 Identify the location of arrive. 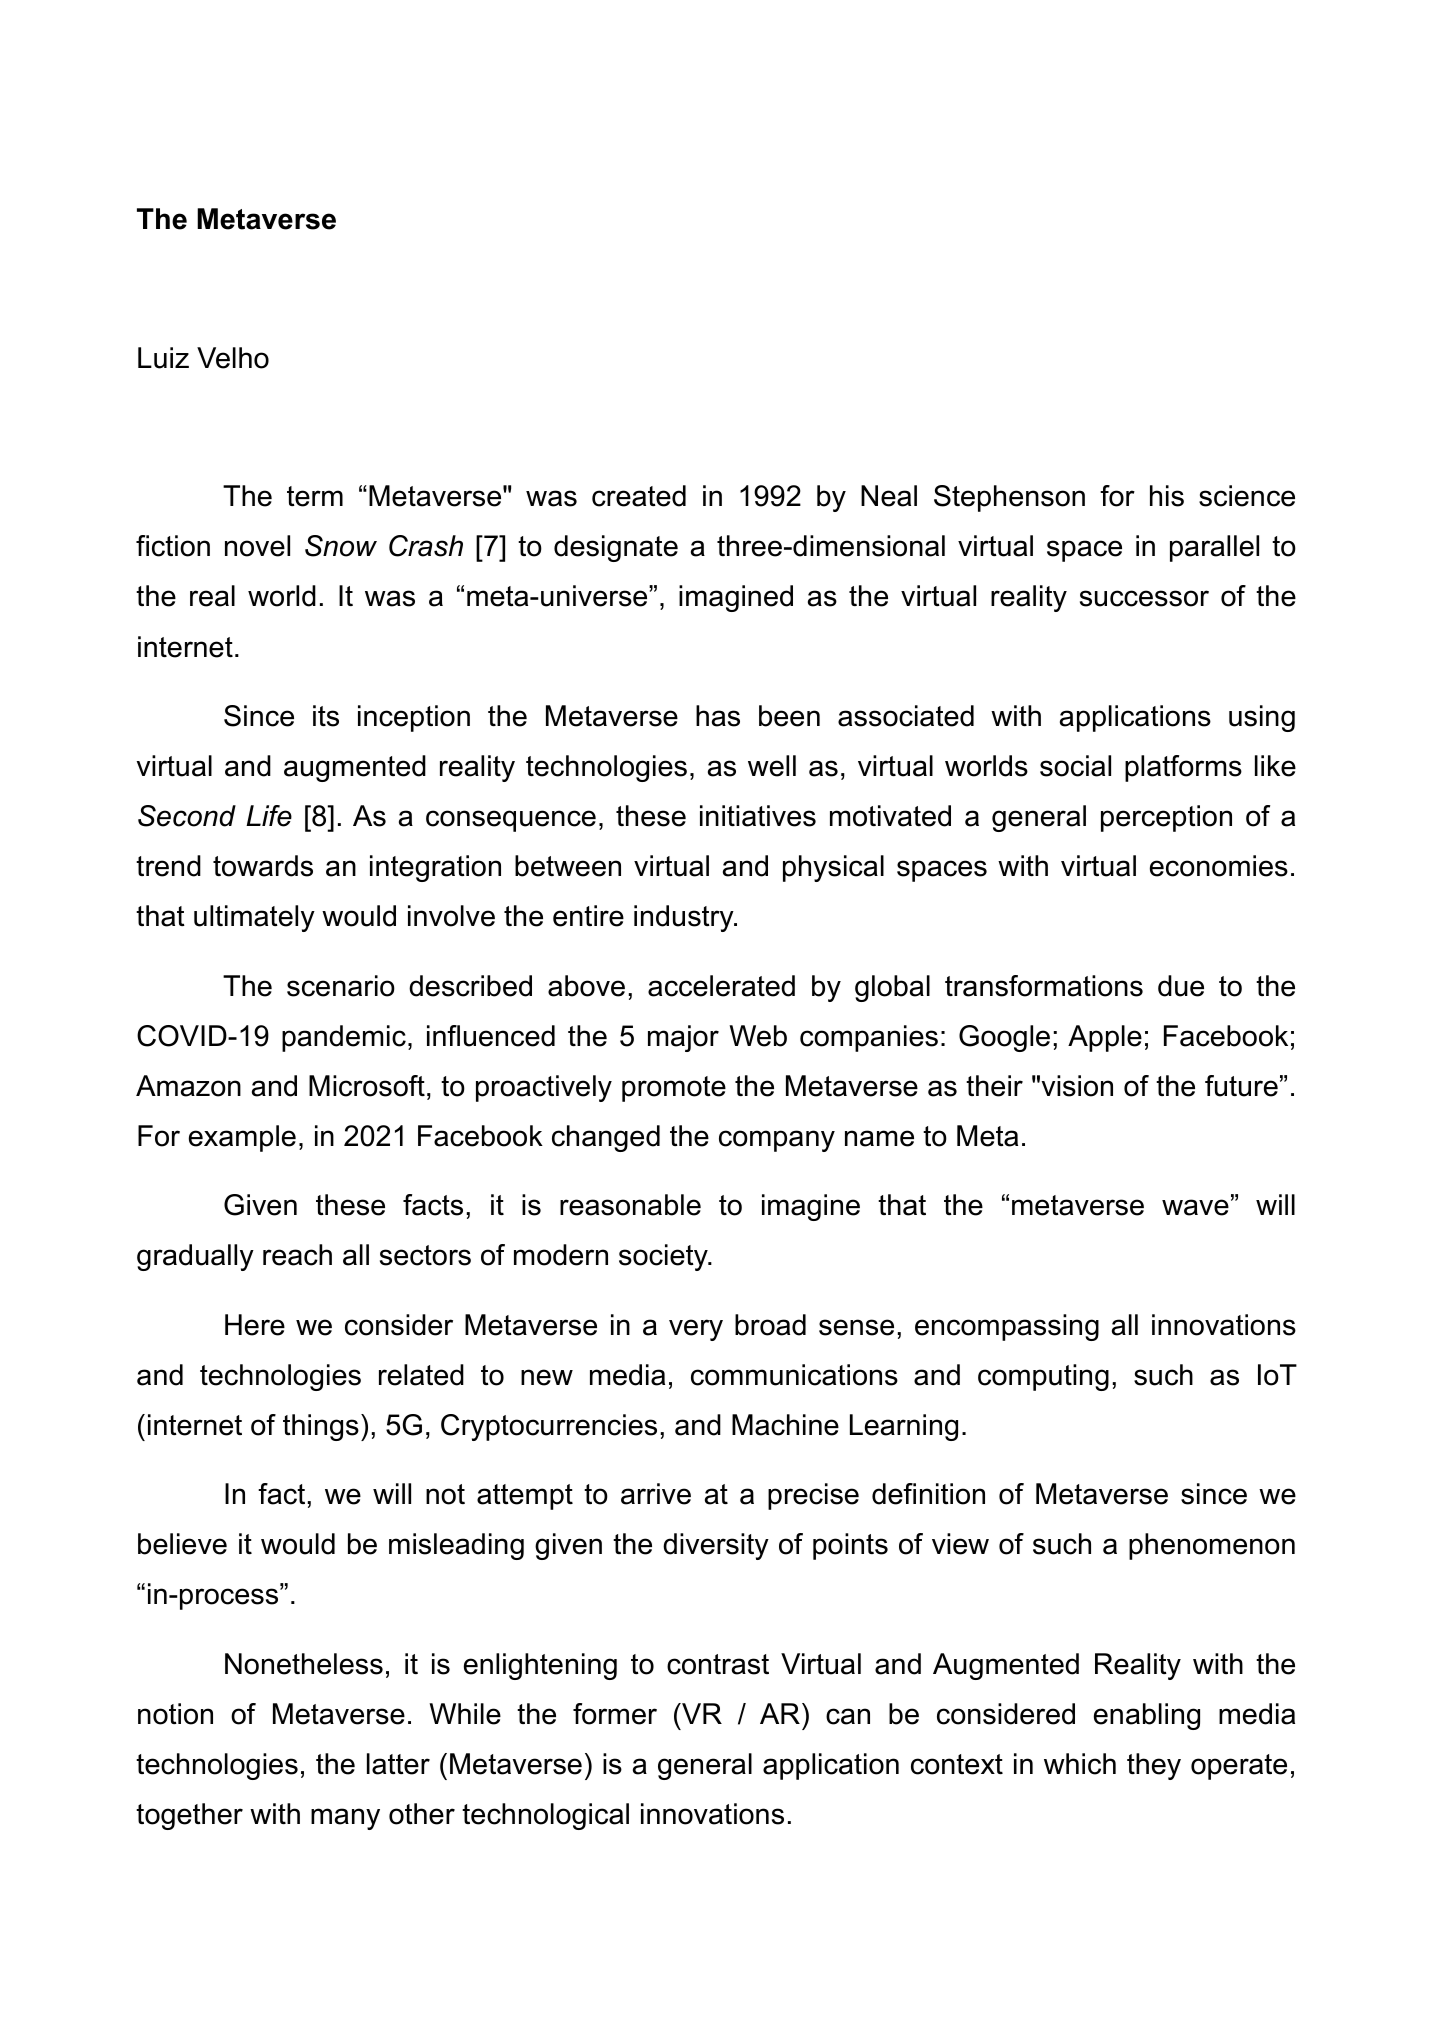
(656, 1494).
